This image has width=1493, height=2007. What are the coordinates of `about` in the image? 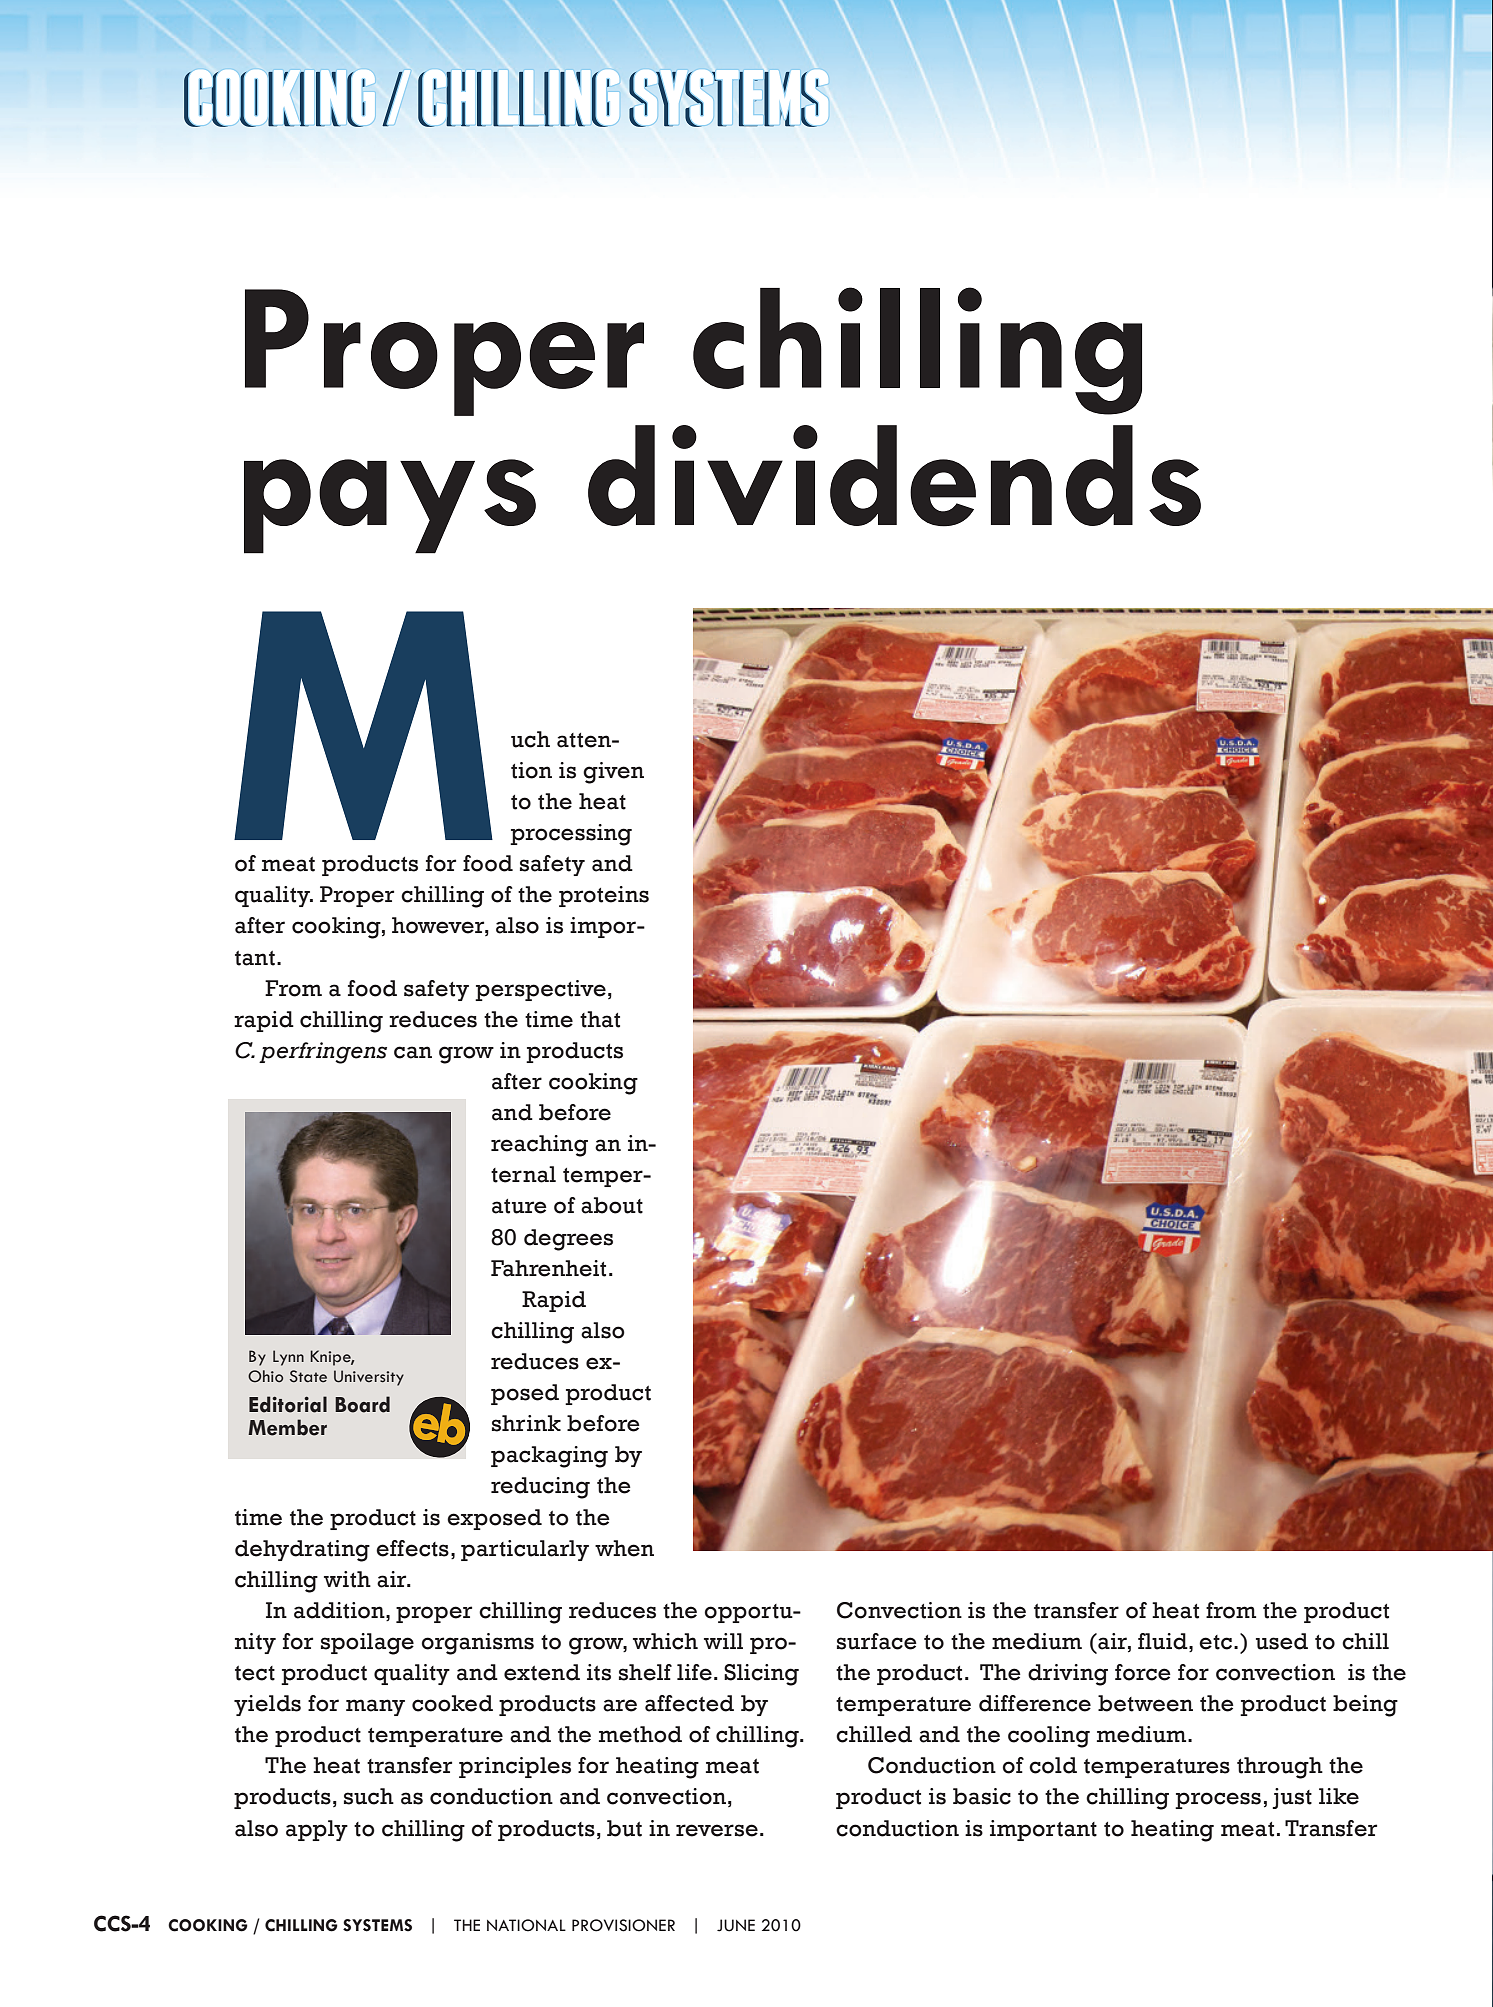 It's located at (612, 1205).
